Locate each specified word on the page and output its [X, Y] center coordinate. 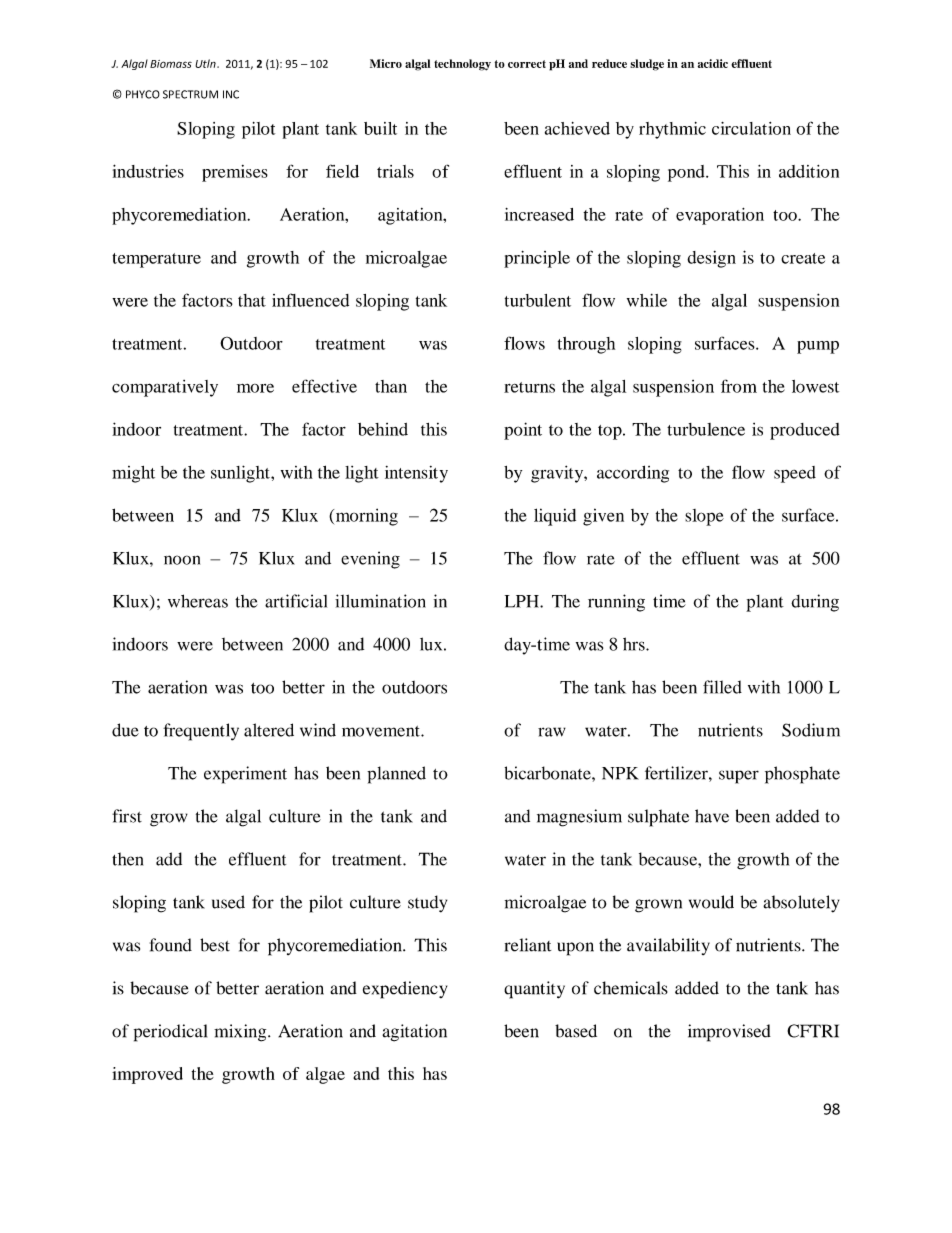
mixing [241, 1033]
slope [704, 517]
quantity [534, 990]
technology [462, 65]
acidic [713, 63]
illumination [380, 601]
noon [182, 560]
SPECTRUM [190, 94]
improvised [729, 1033]
